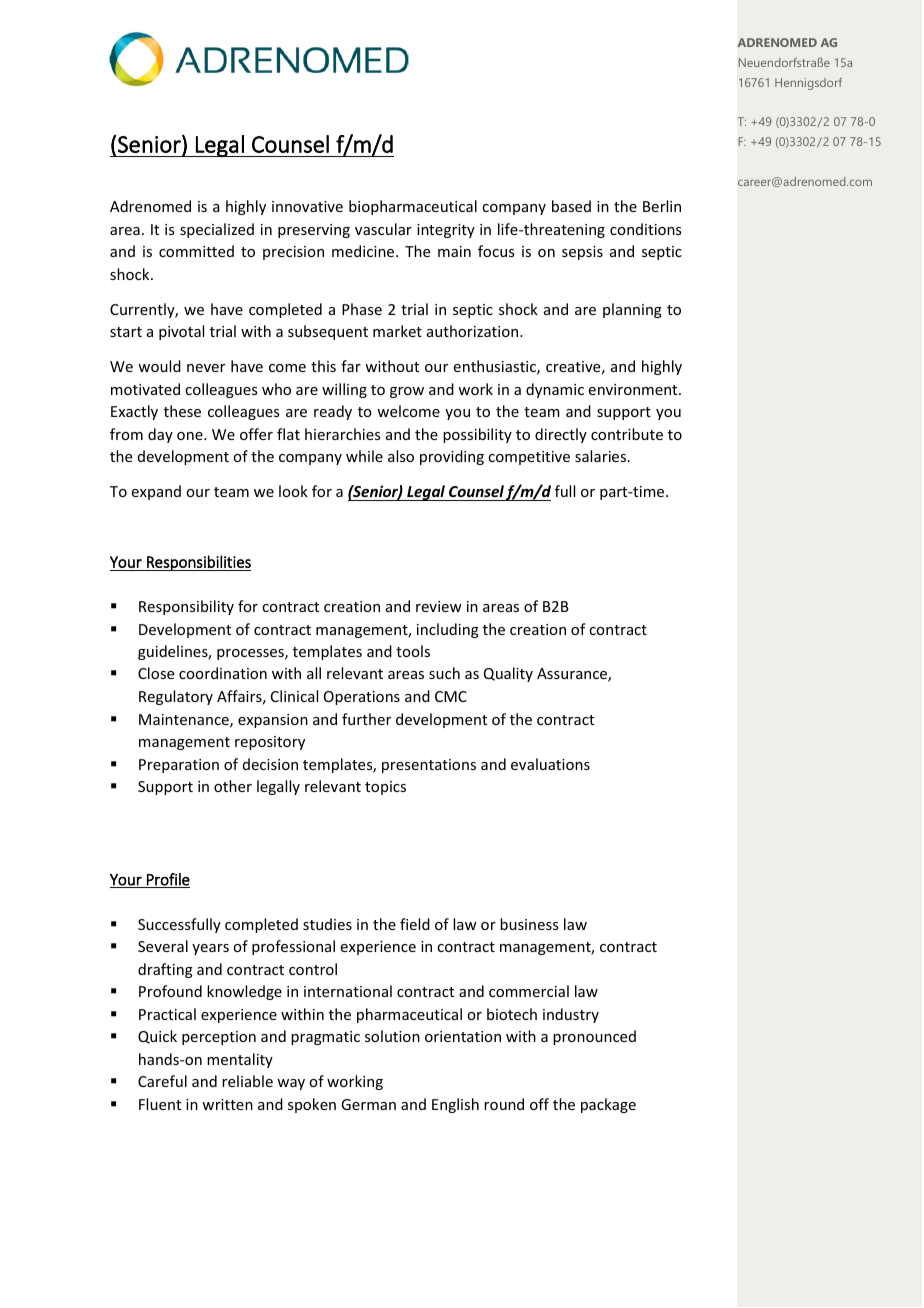 This page has width=924, height=1308. Describe the element at coordinates (182, 411) in the page. I see `these` at that location.
